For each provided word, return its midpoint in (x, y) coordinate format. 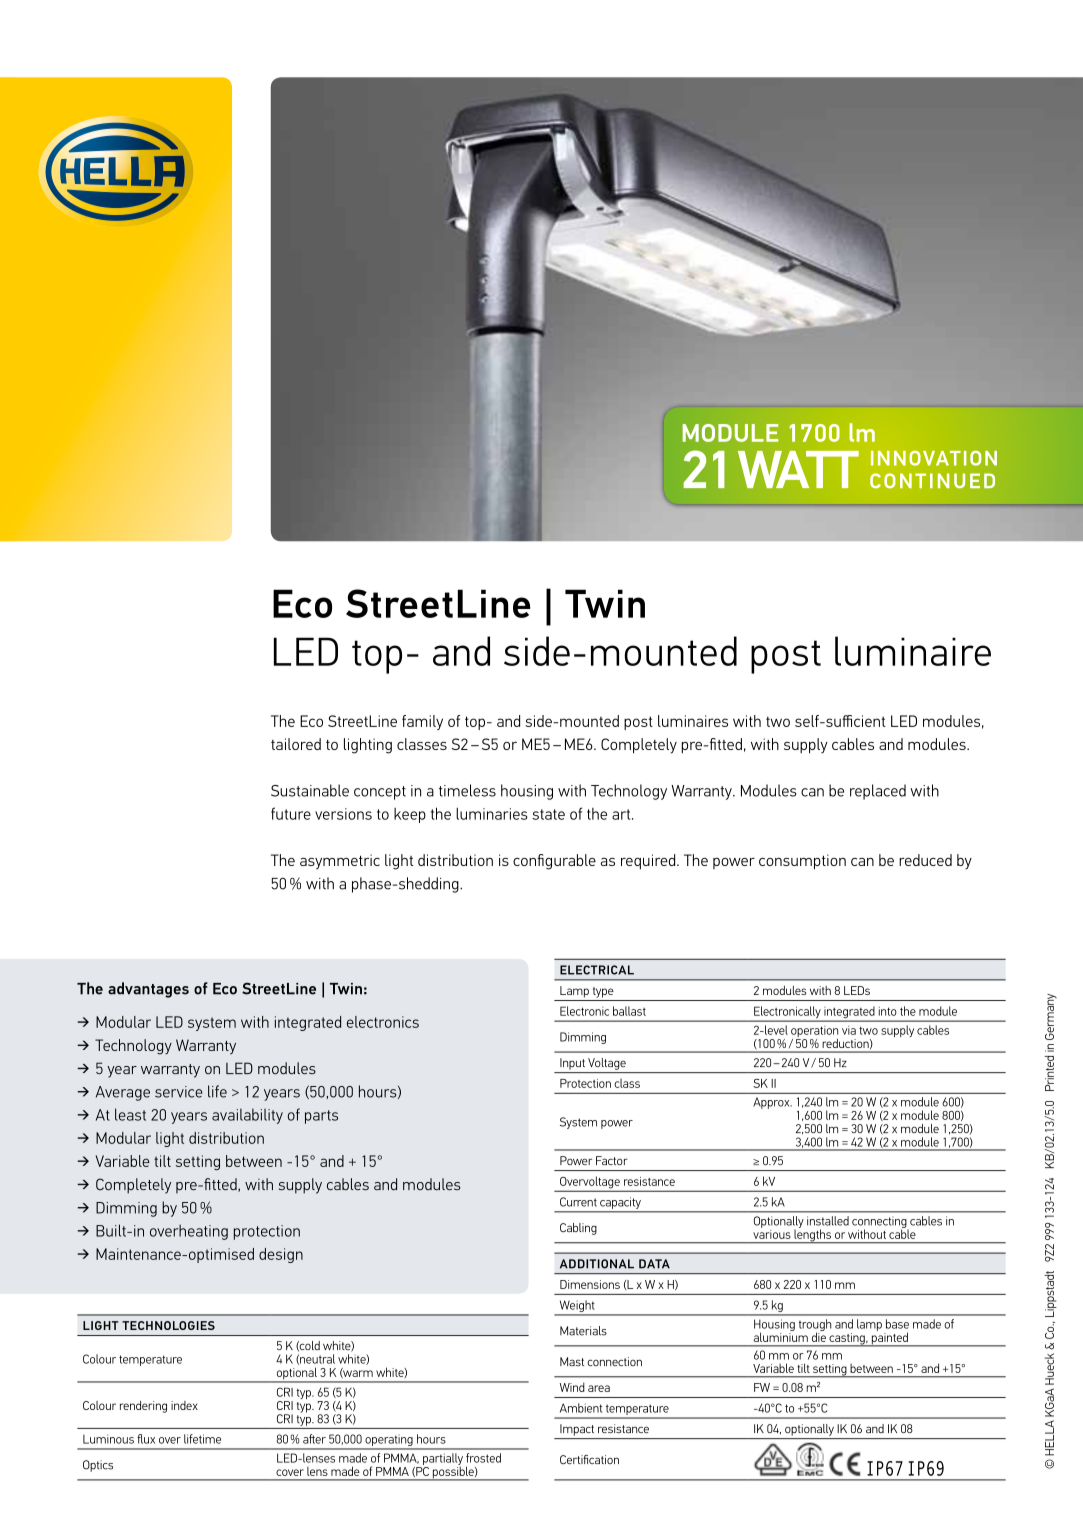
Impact (577, 1430)
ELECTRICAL (597, 970)
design (281, 1255)
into (888, 1011)
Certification (589, 1459)
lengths (812, 1235)
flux (146, 1439)
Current (578, 1202)
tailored (296, 744)
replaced (878, 792)
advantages (148, 990)
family (422, 722)
